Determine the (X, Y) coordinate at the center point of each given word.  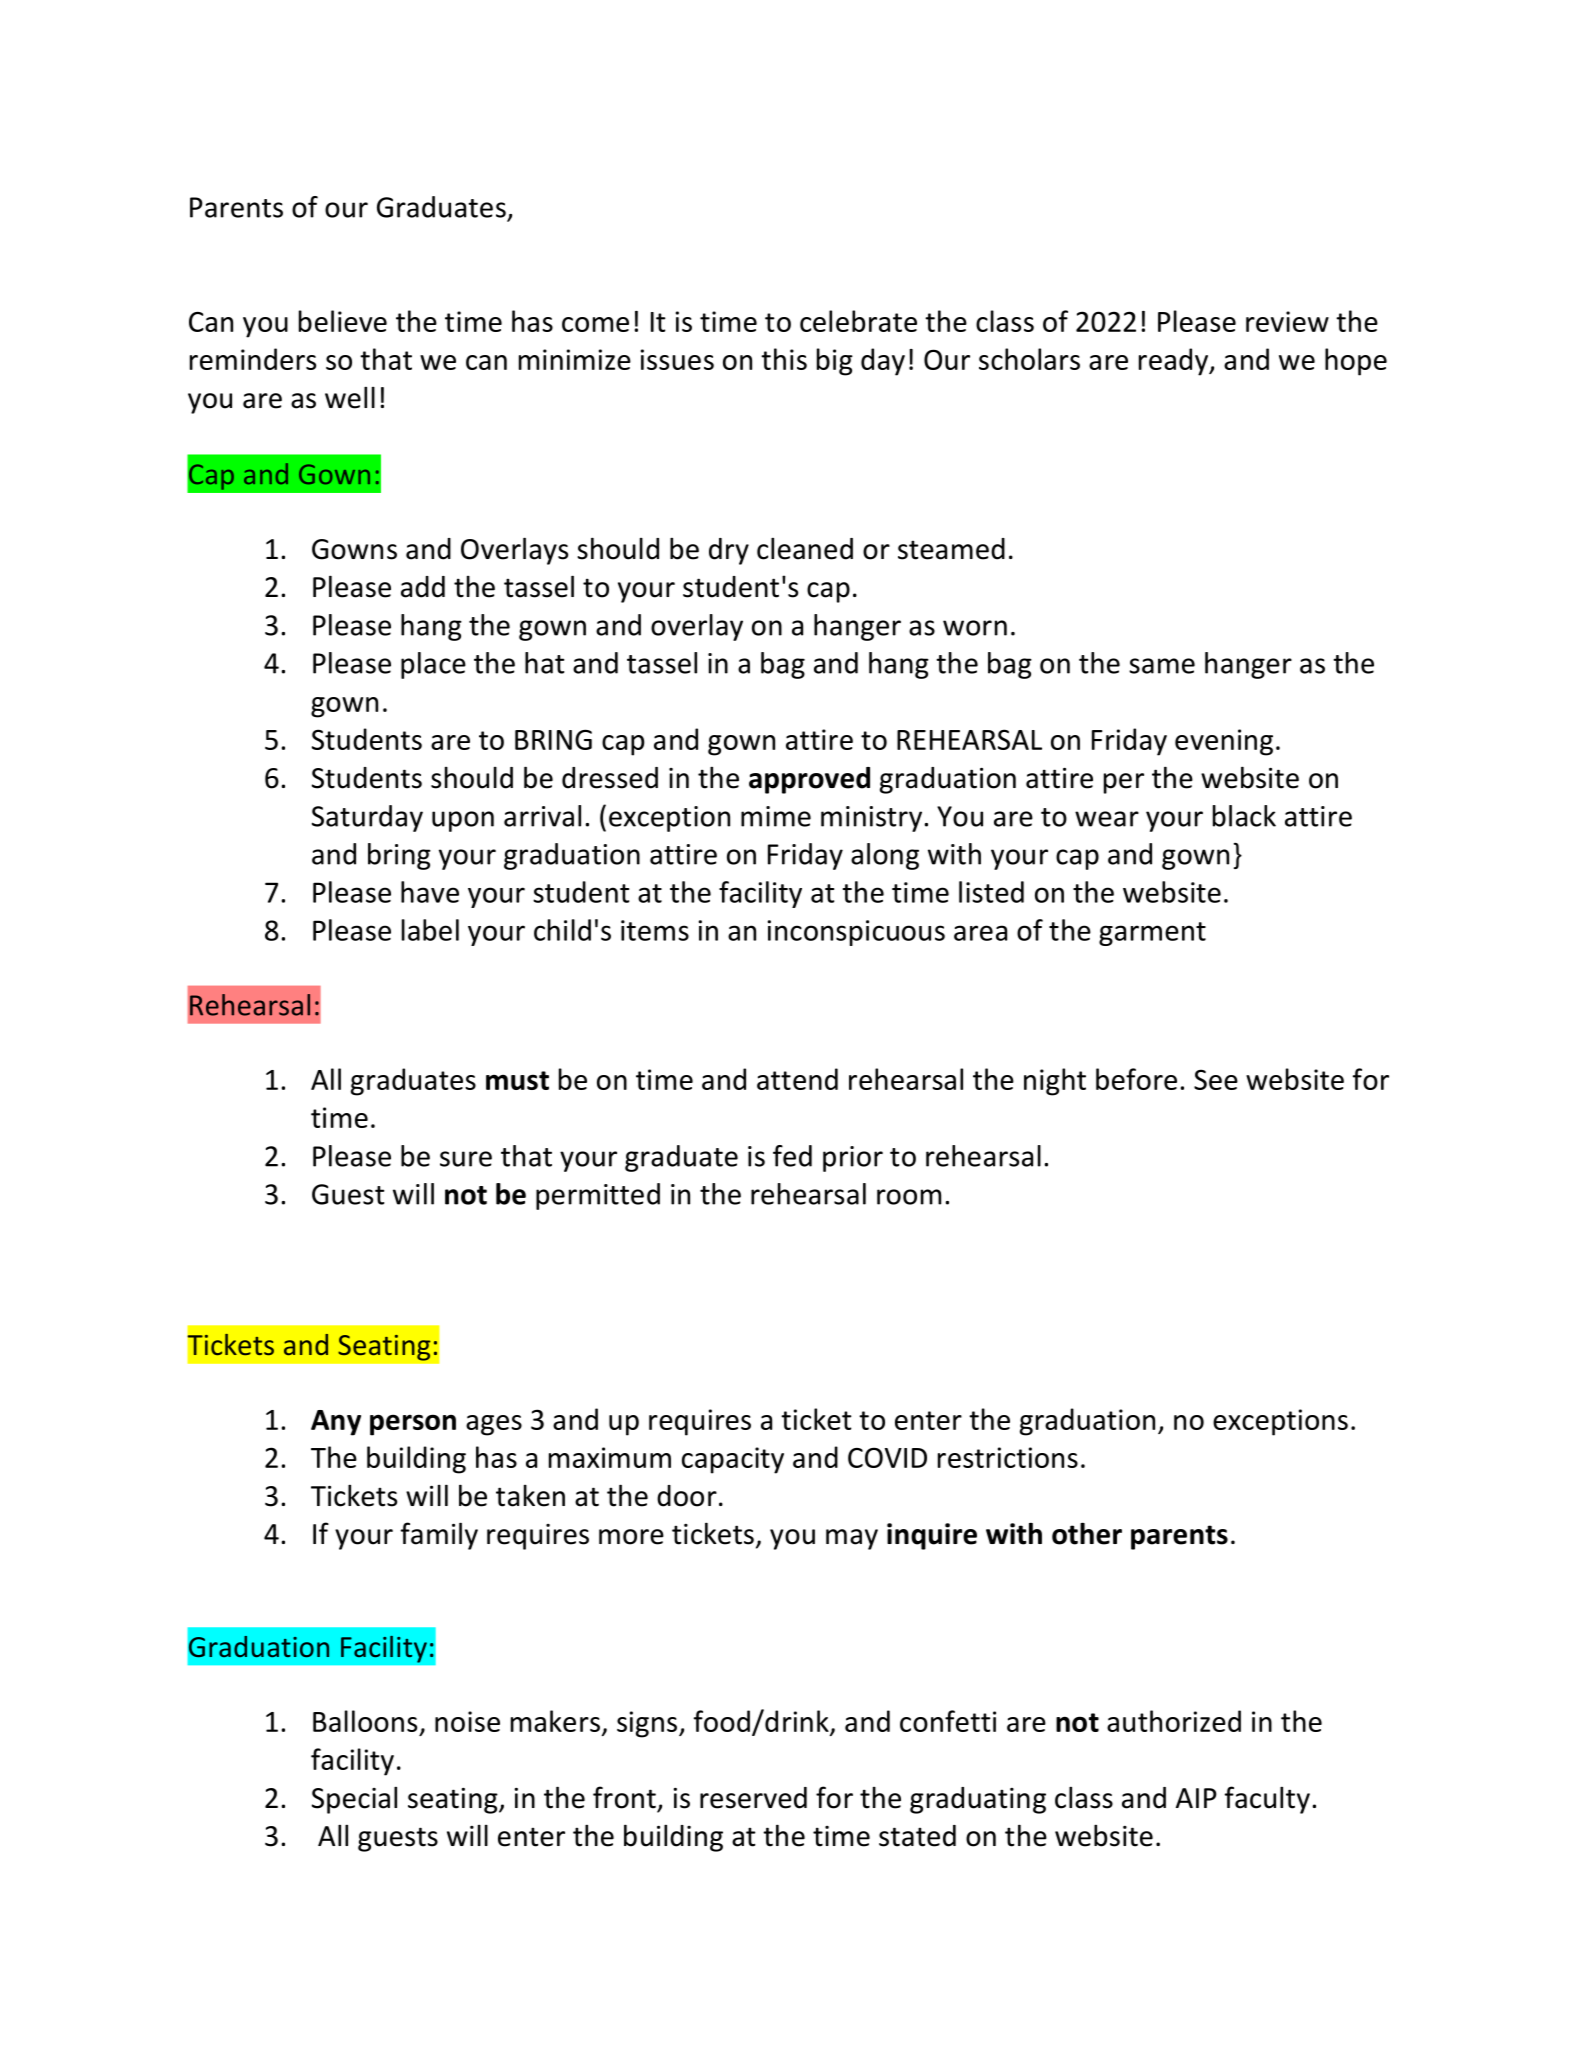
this (784, 359)
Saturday (367, 818)
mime (776, 816)
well (350, 397)
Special (354, 1800)
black (1244, 816)
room (909, 1197)
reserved (753, 1798)
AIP (1196, 1798)
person (413, 1425)
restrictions (1008, 1457)
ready (1174, 362)
